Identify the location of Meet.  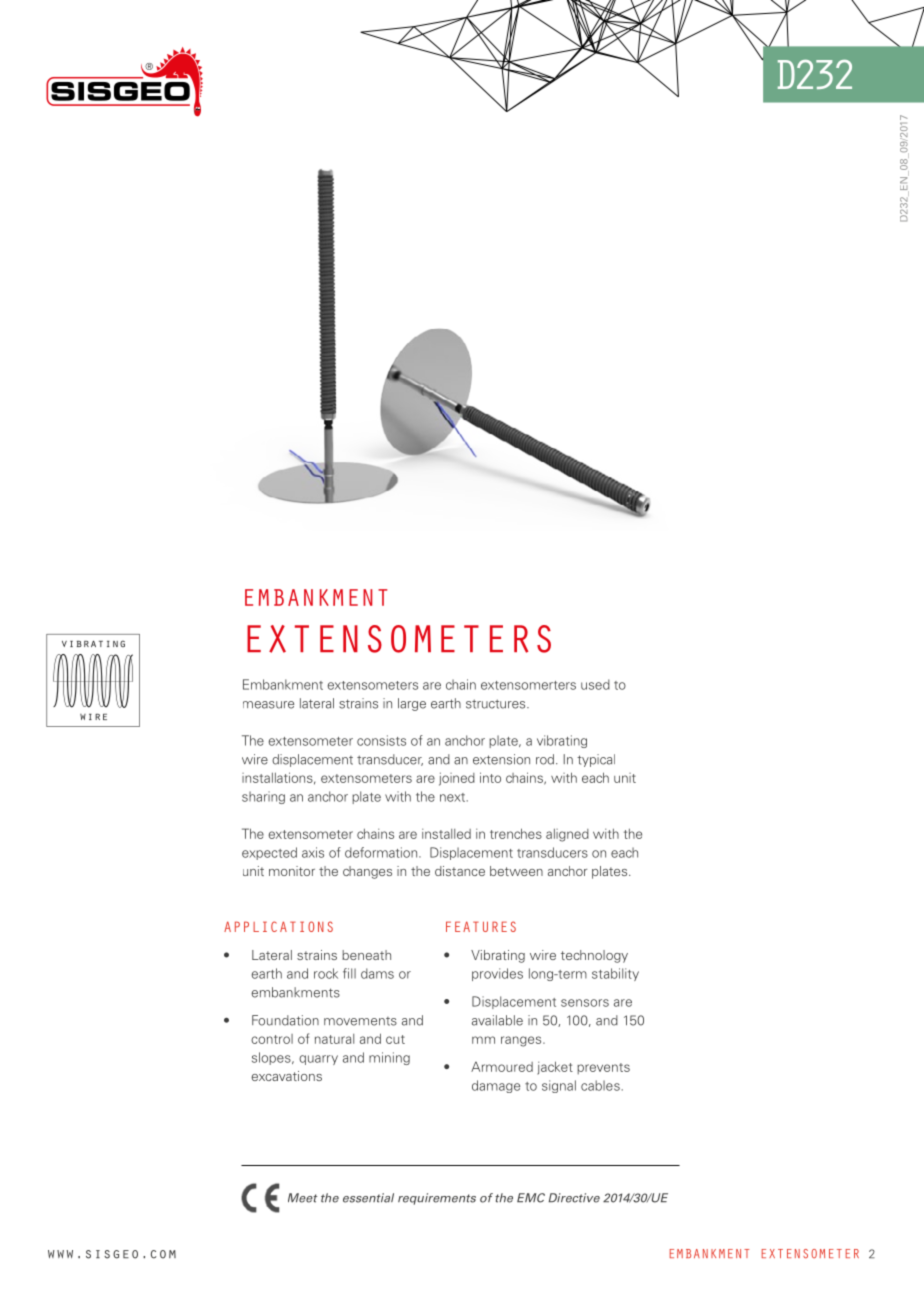
(302, 1198).
